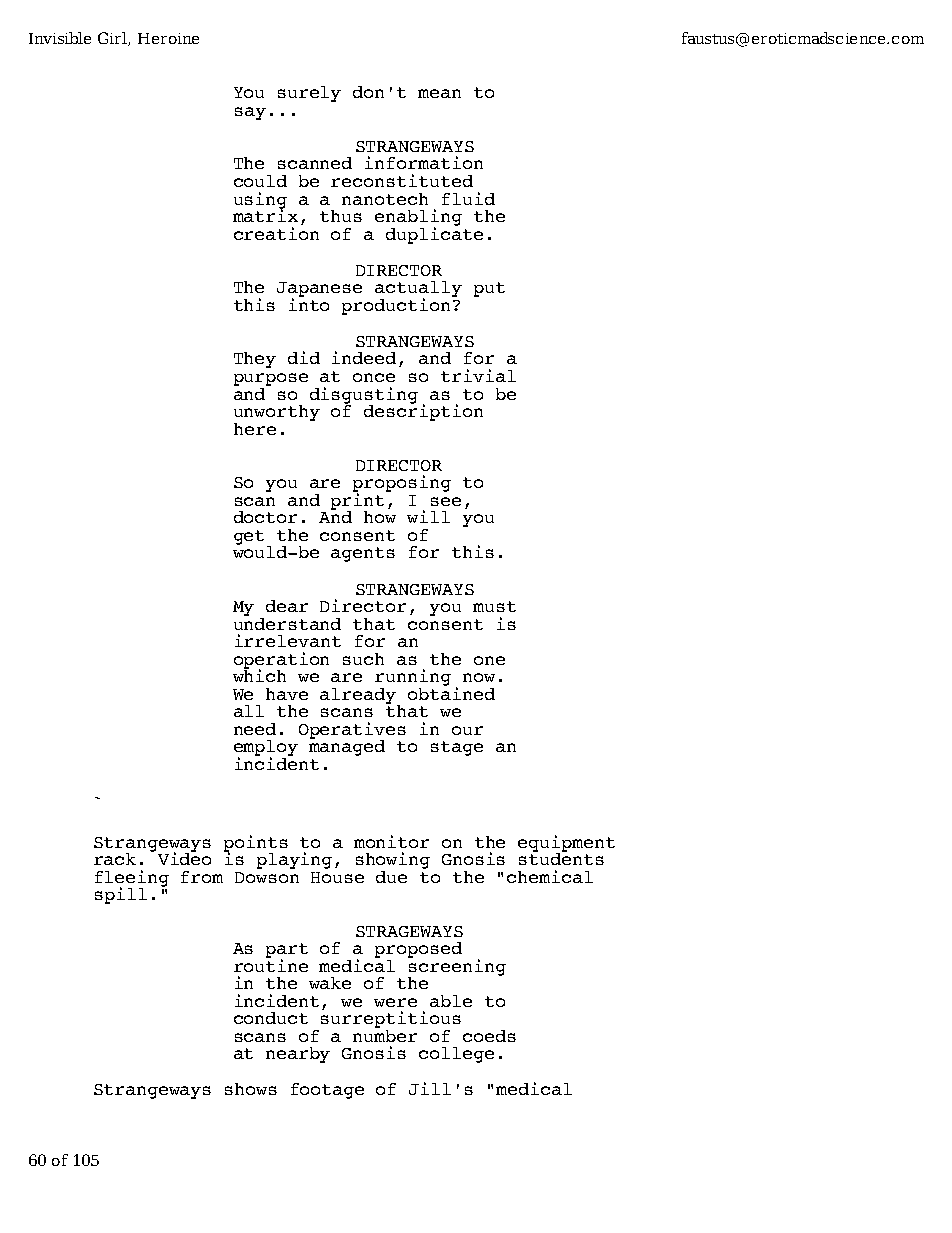 The image size is (952, 1233). What do you see at coordinates (168, 38) in the screenshot?
I see `Heroine` at bounding box center [168, 38].
